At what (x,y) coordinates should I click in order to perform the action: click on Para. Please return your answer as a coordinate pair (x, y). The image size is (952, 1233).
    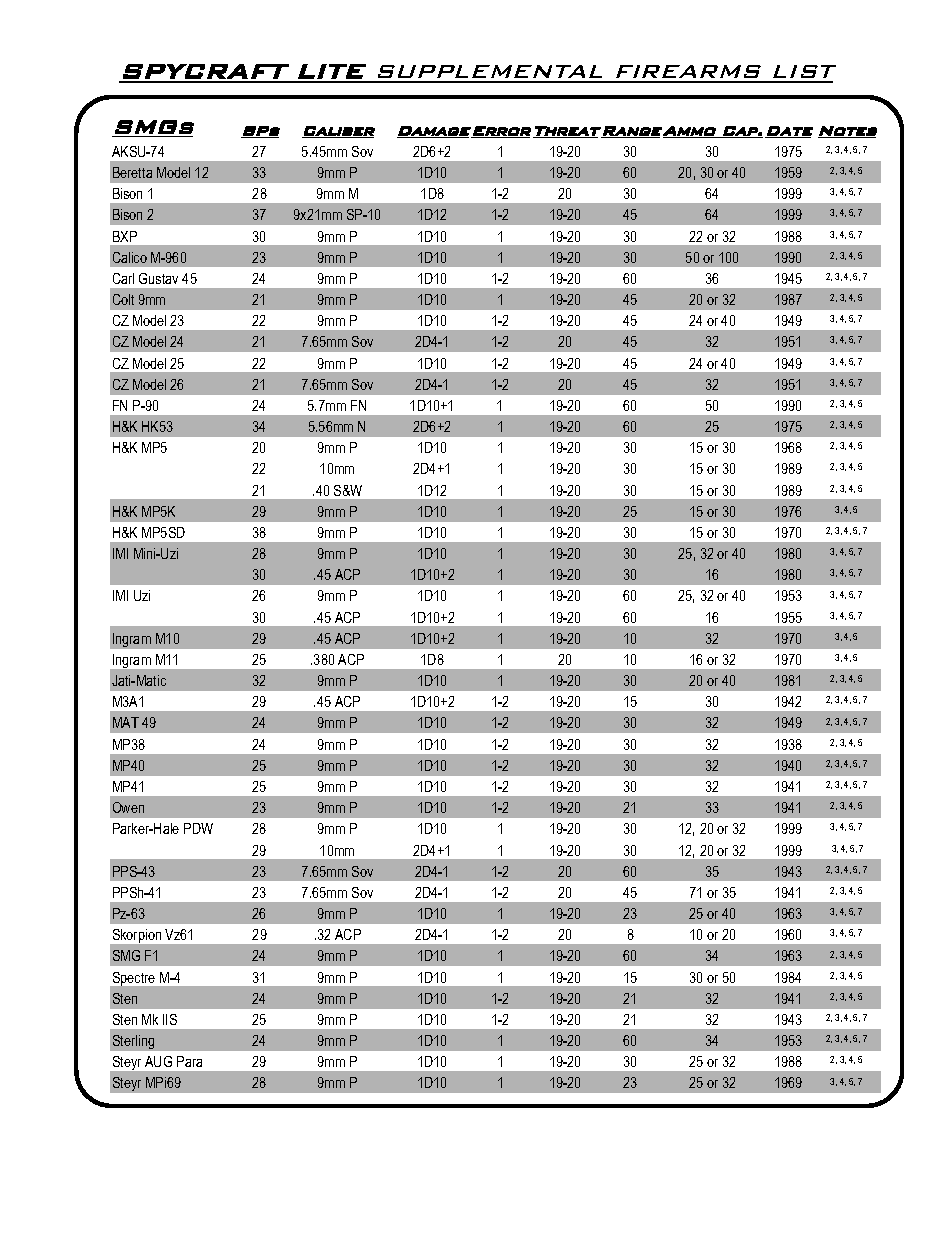
    Looking at the image, I should click on (189, 1061).
